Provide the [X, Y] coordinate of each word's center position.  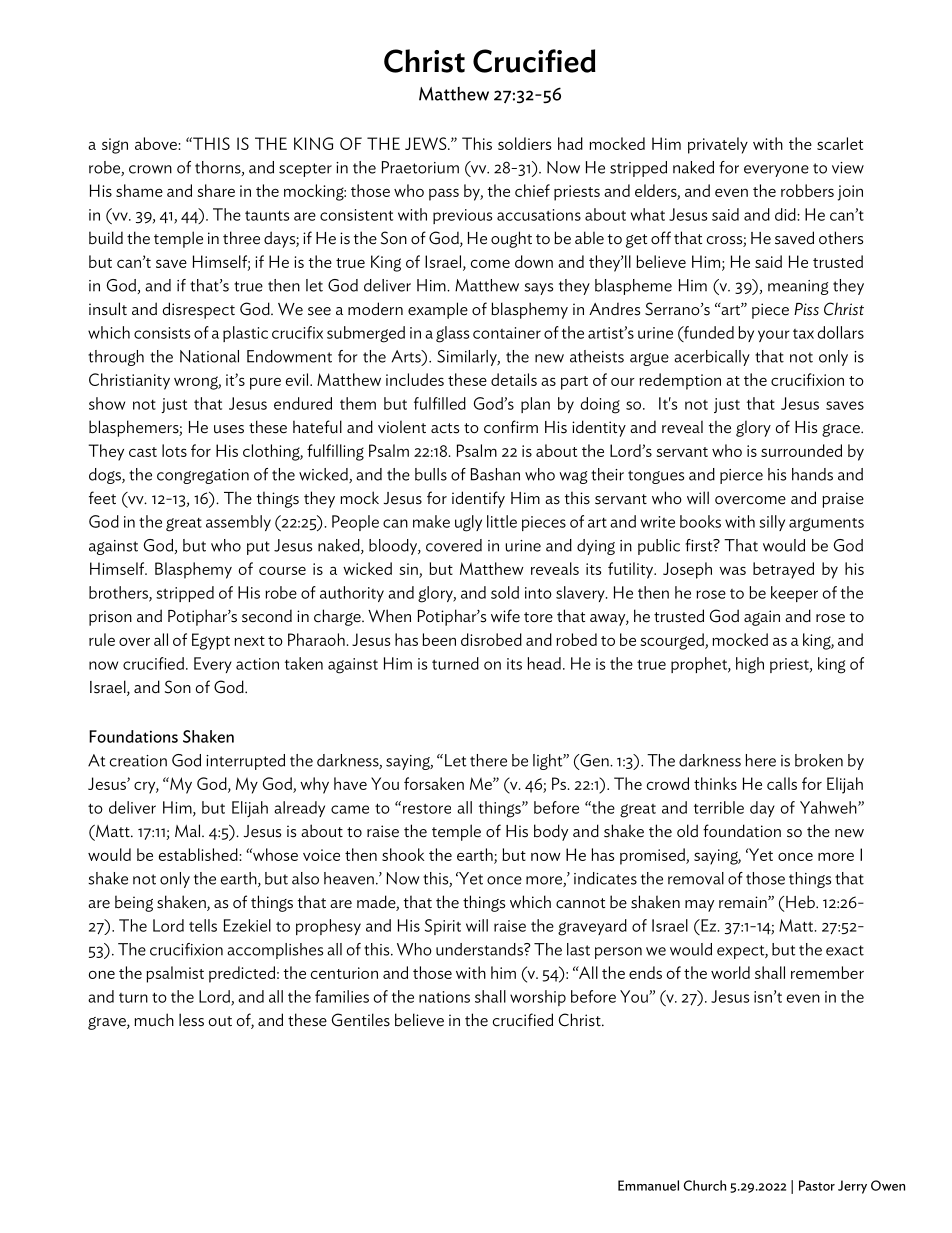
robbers [807, 190]
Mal [187, 830]
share [216, 190]
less [191, 1020]
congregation [203, 476]
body [551, 832]
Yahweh [829, 807]
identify [478, 499]
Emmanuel [648, 1185]
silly [772, 523]
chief [532, 190]
